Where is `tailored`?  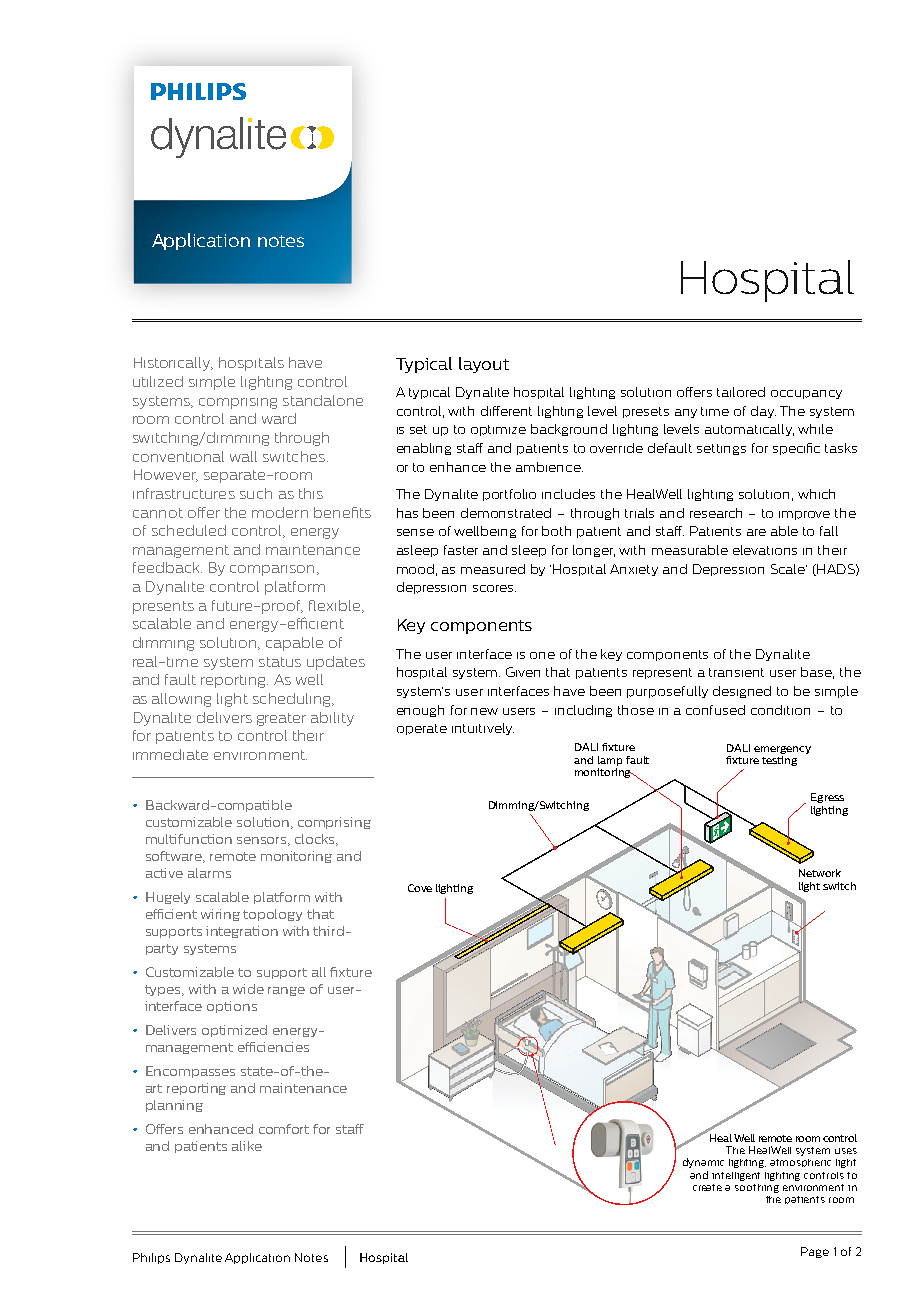 tailored is located at coordinates (741, 392).
